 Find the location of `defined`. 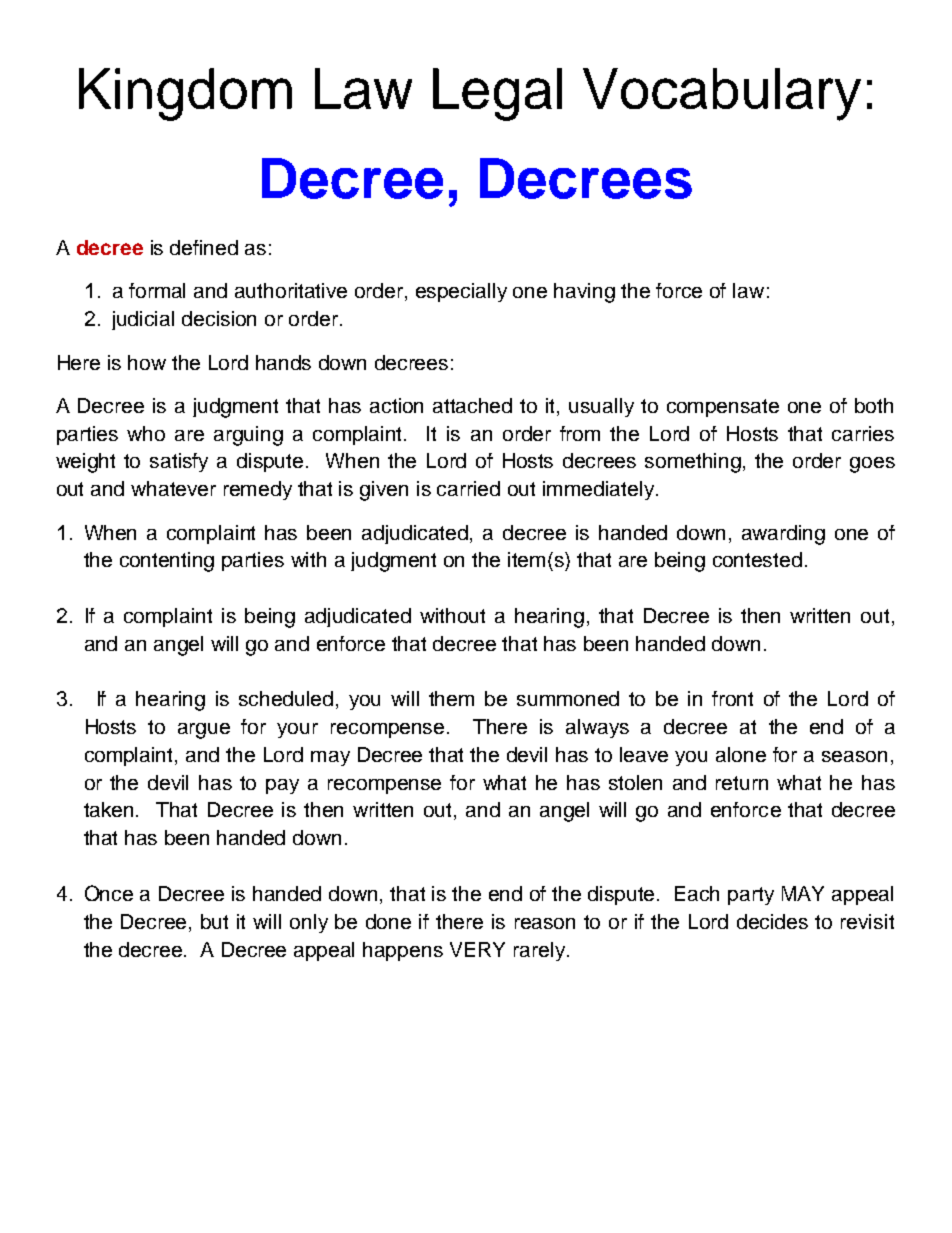

defined is located at coordinates (204, 247).
